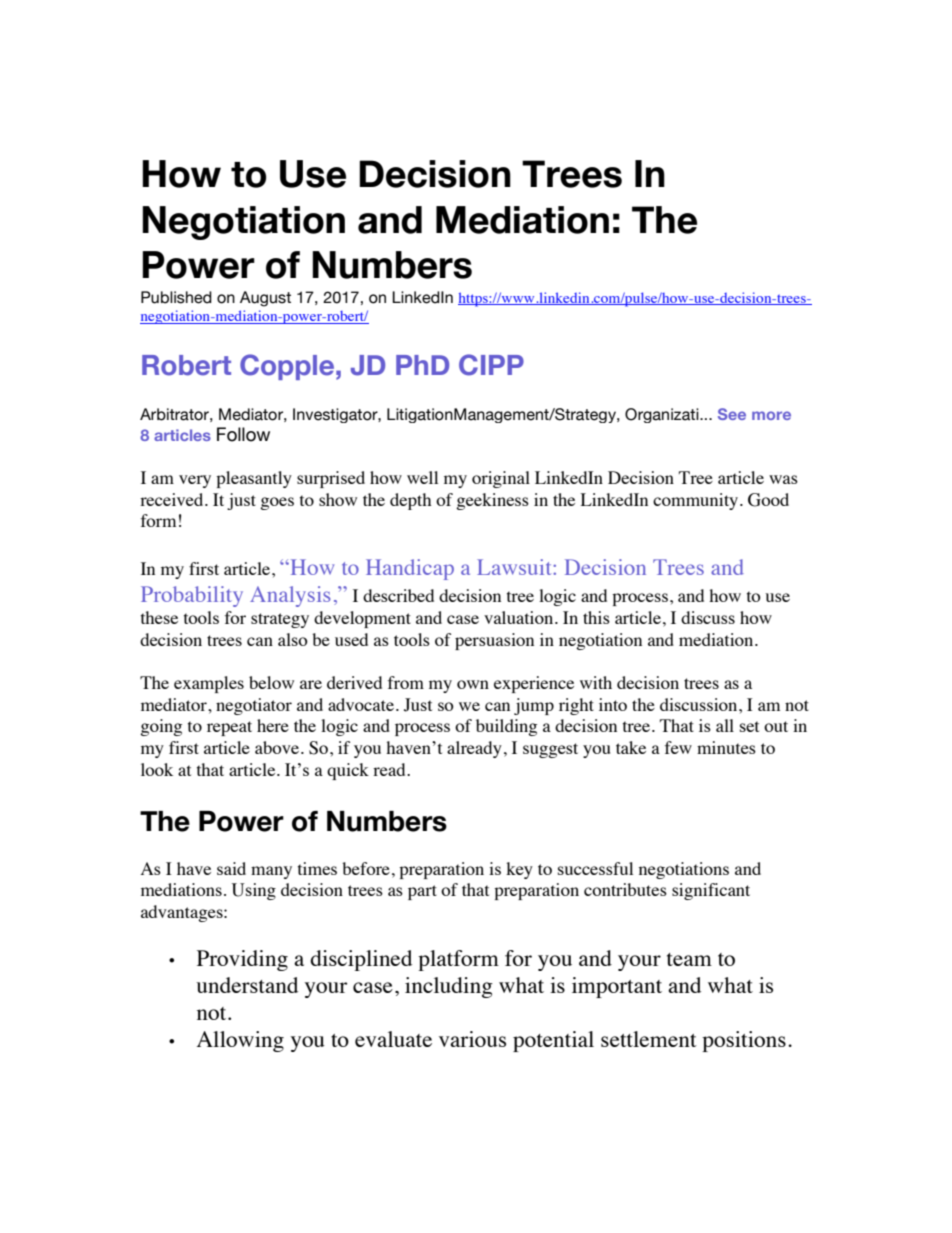 The image size is (952, 1233). Describe the element at coordinates (265, 299) in the screenshot. I see `August` at that location.
